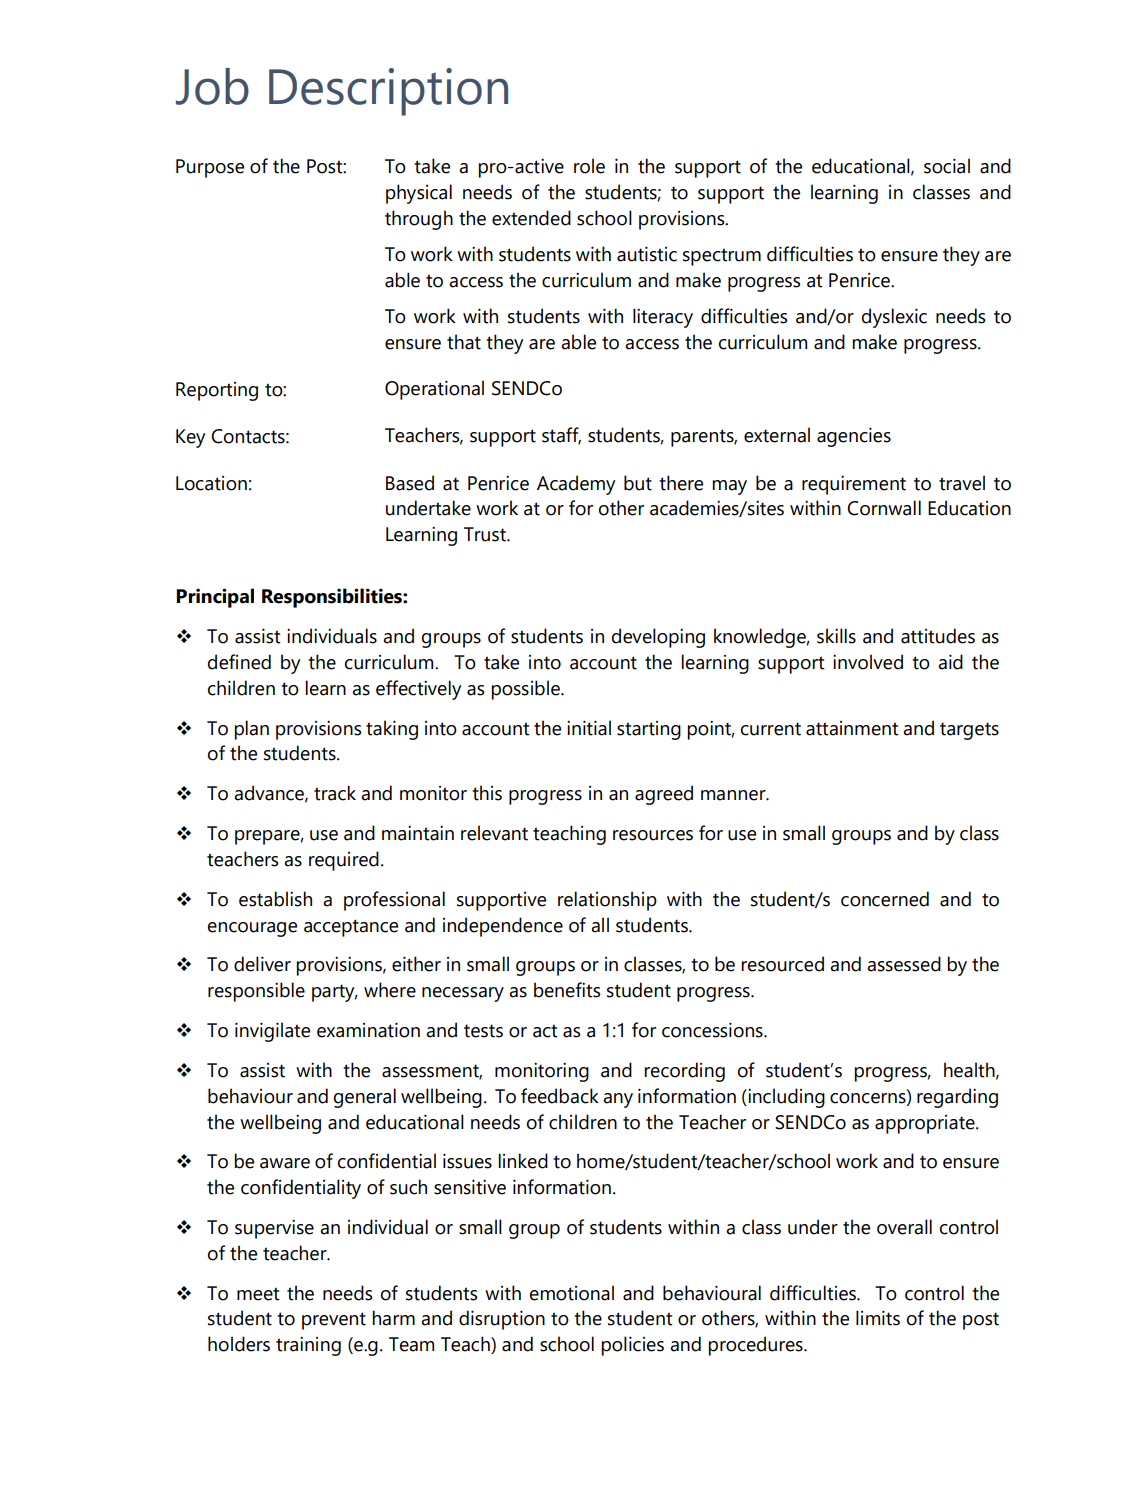  I want to click on emotional, so click(572, 1293).
